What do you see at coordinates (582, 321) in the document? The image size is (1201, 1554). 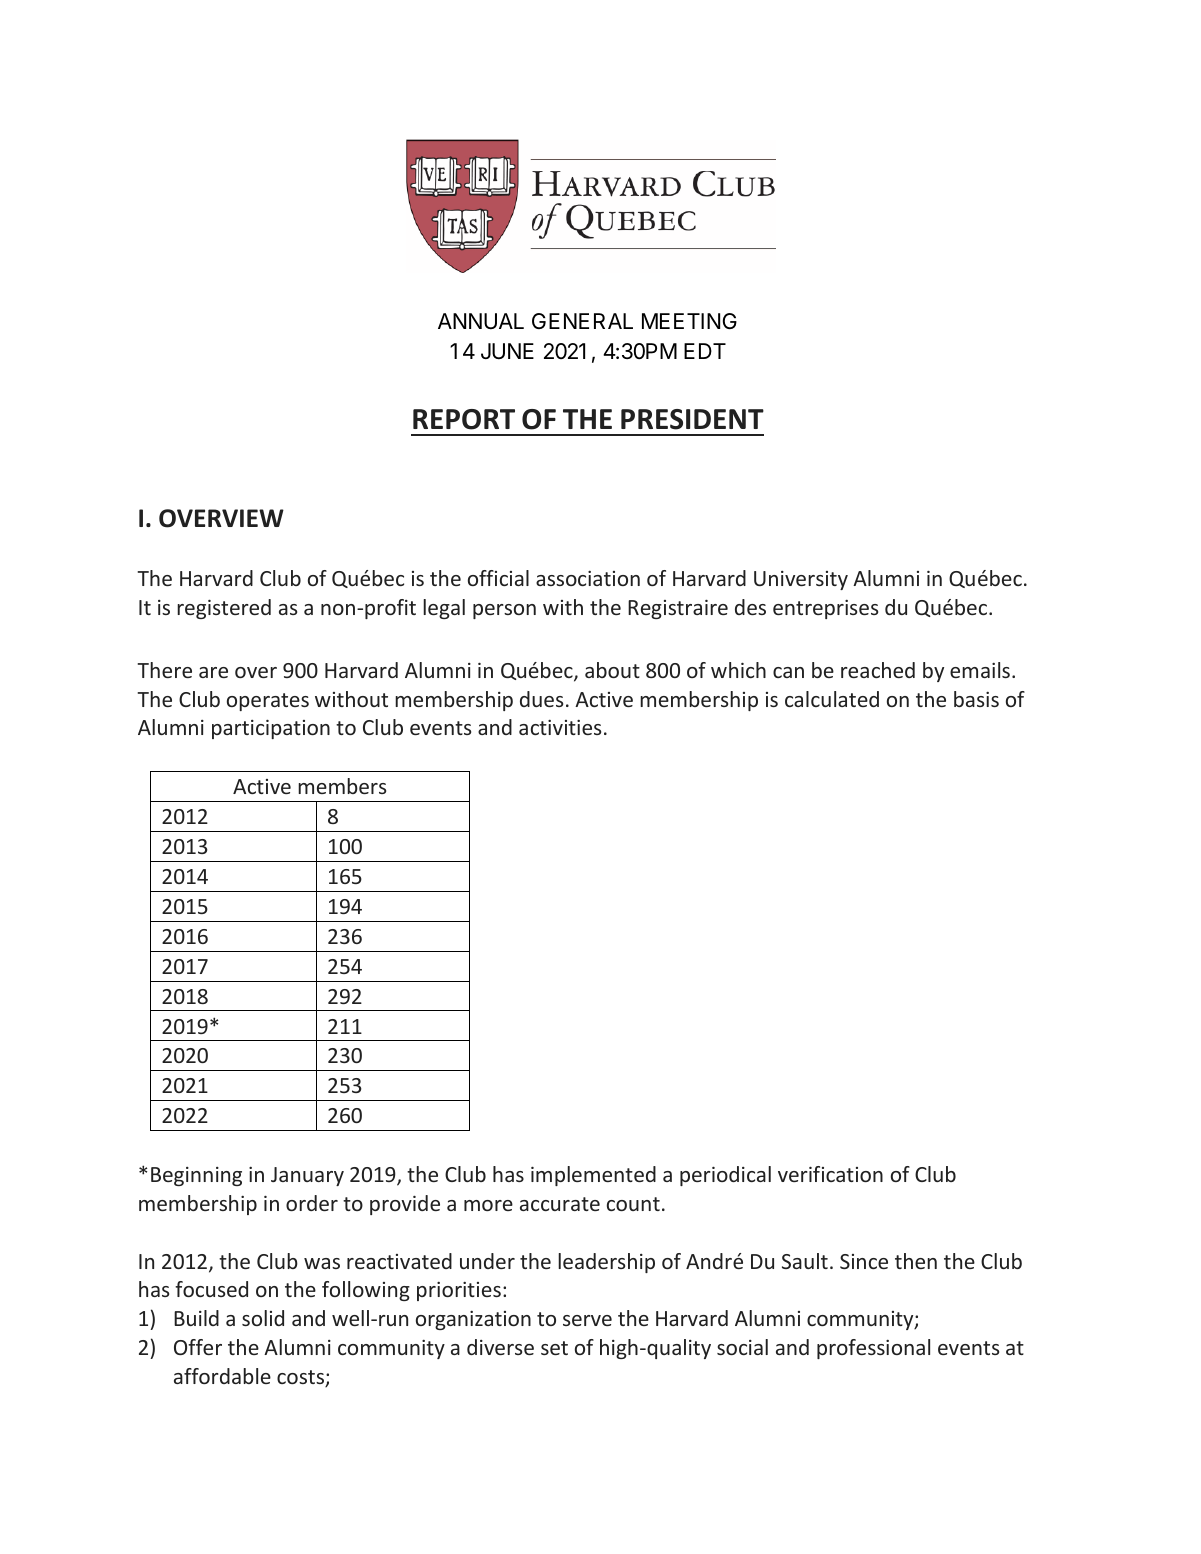 I see `GENERAL` at bounding box center [582, 321].
